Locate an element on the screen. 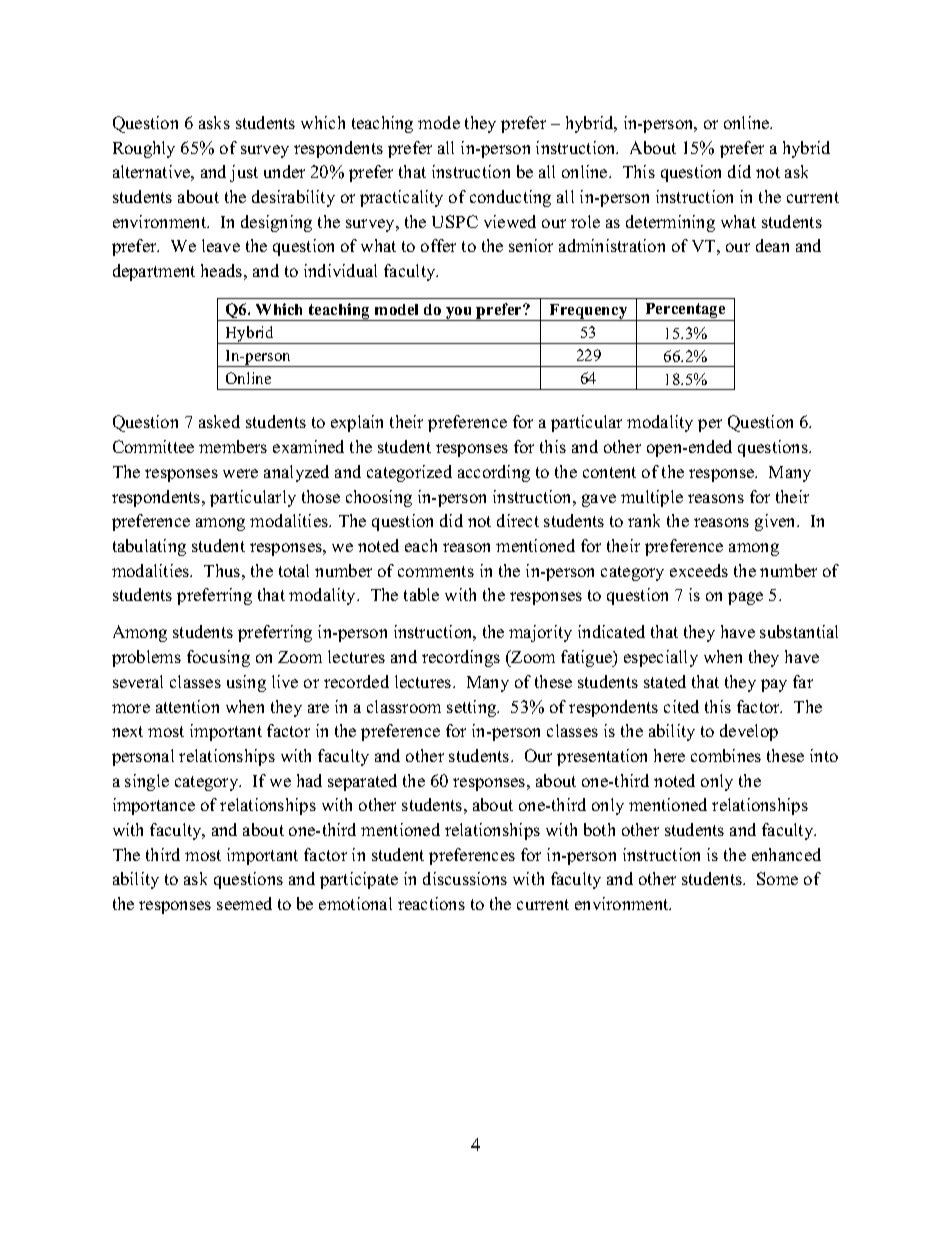 Image resolution: width=952 pixels, height=1233 pixels. you is located at coordinates (459, 314).
